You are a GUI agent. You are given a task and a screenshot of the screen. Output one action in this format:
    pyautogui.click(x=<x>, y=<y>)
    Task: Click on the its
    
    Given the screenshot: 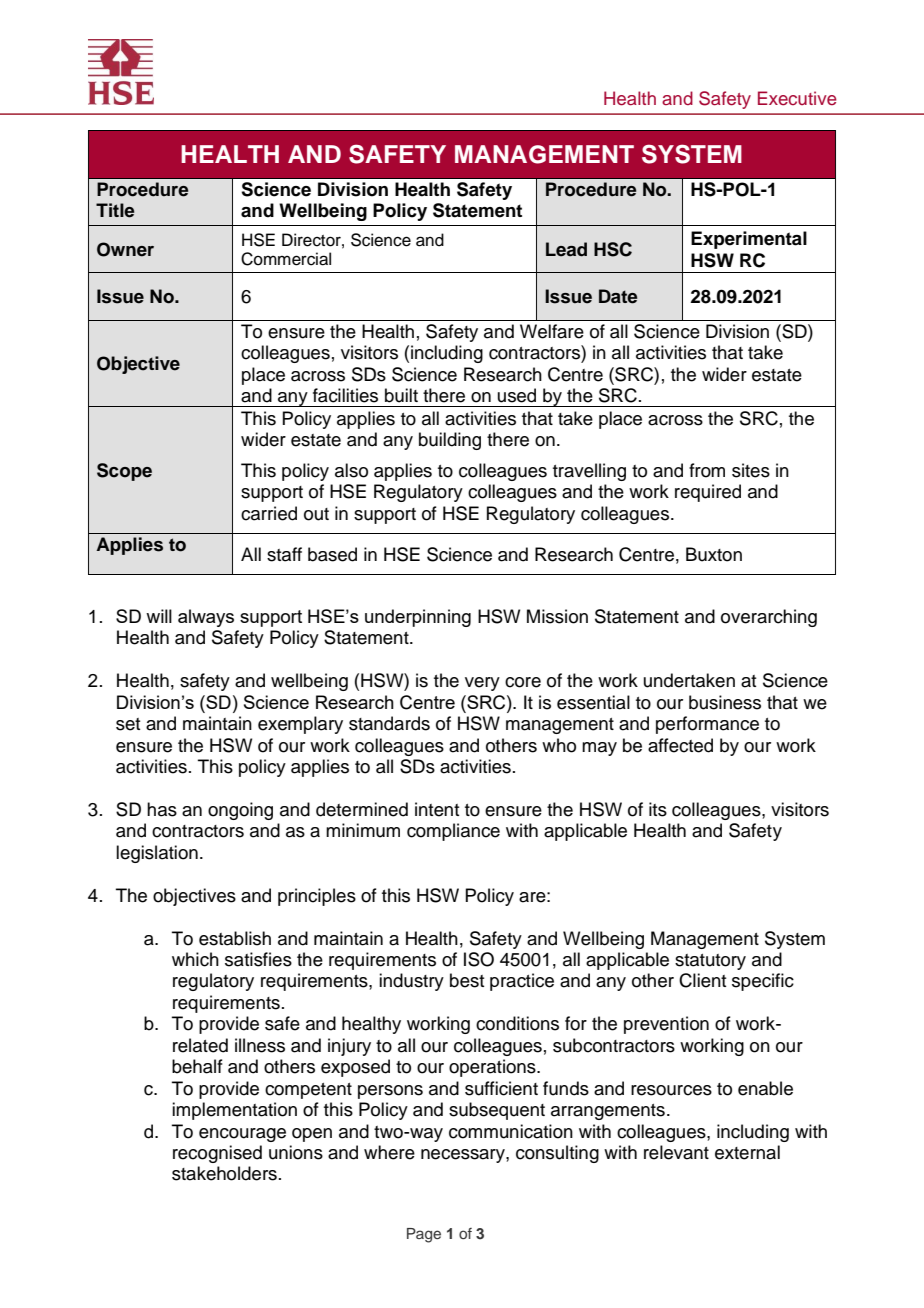 What is the action you would take?
    pyautogui.click(x=658, y=809)
